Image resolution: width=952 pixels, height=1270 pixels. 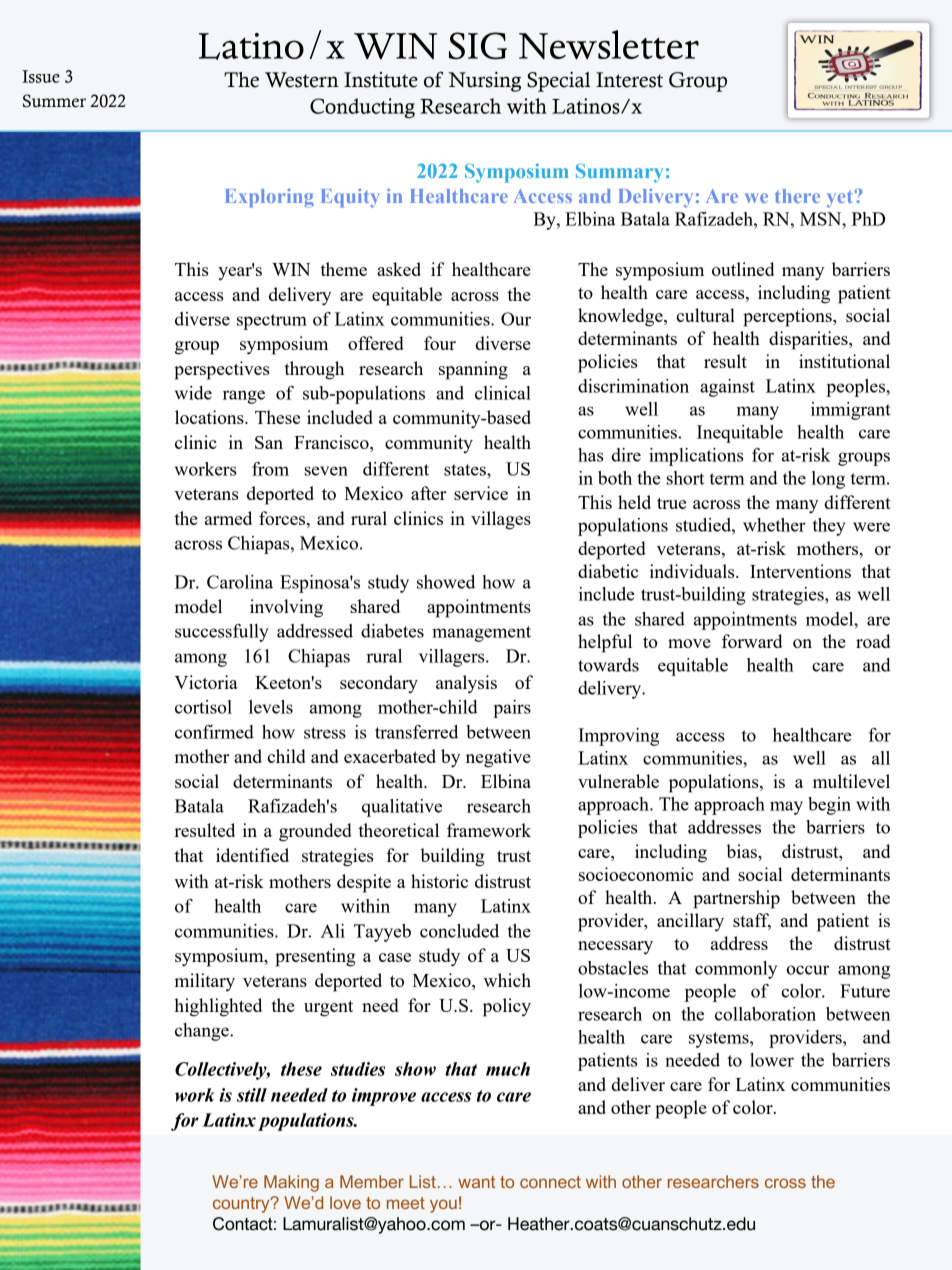 What do you see at coordinates (54, 101) in the screenshot?
I see `Summer` at bounding box center [54, 101].
